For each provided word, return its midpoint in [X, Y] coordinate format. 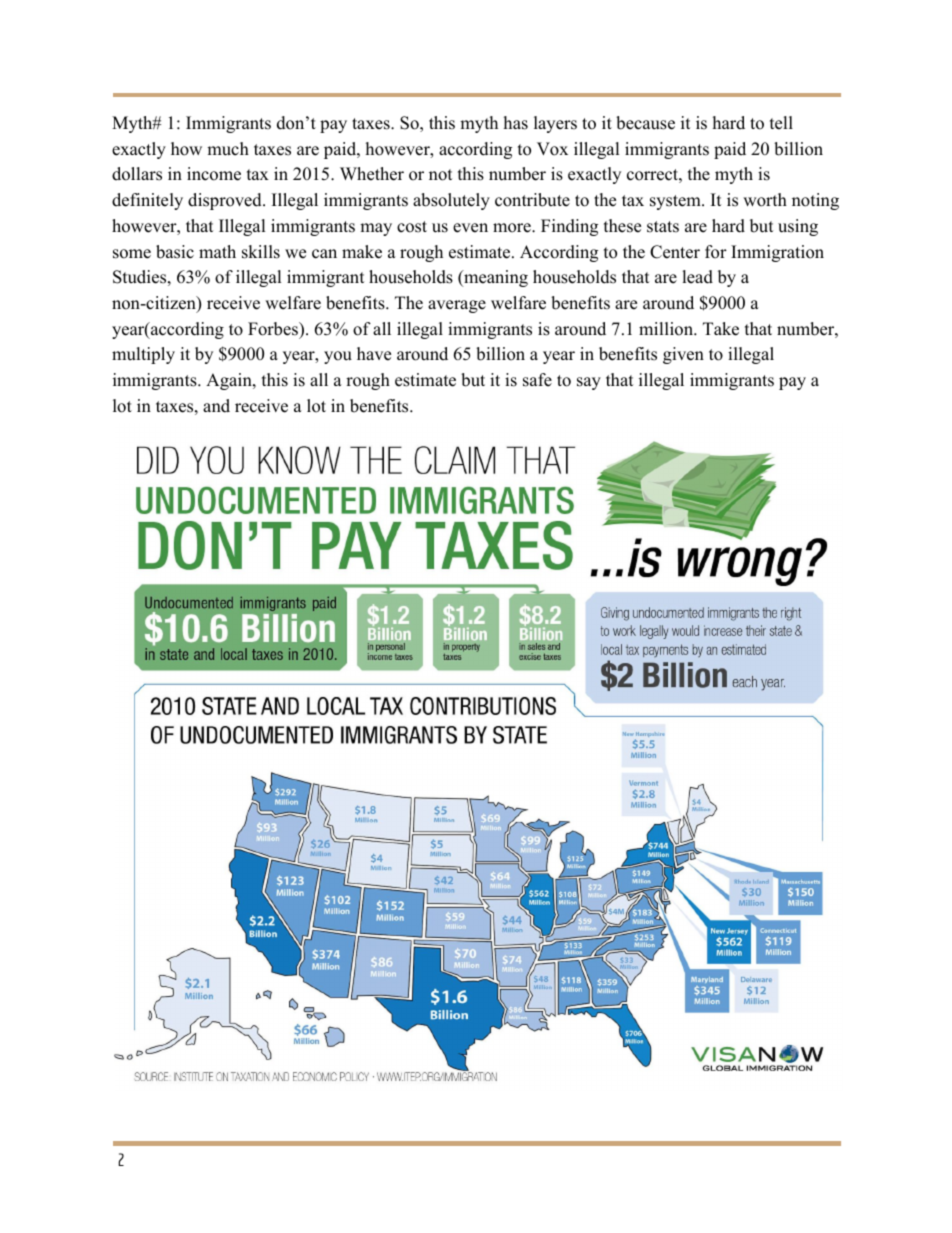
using [798, 227]
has [516, 123]
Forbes [274, 329]
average [457, 306]
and [216, 406]
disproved [226, 201]
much [228, 149]
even [470, 228]
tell [781, 123]
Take [721, 329]
